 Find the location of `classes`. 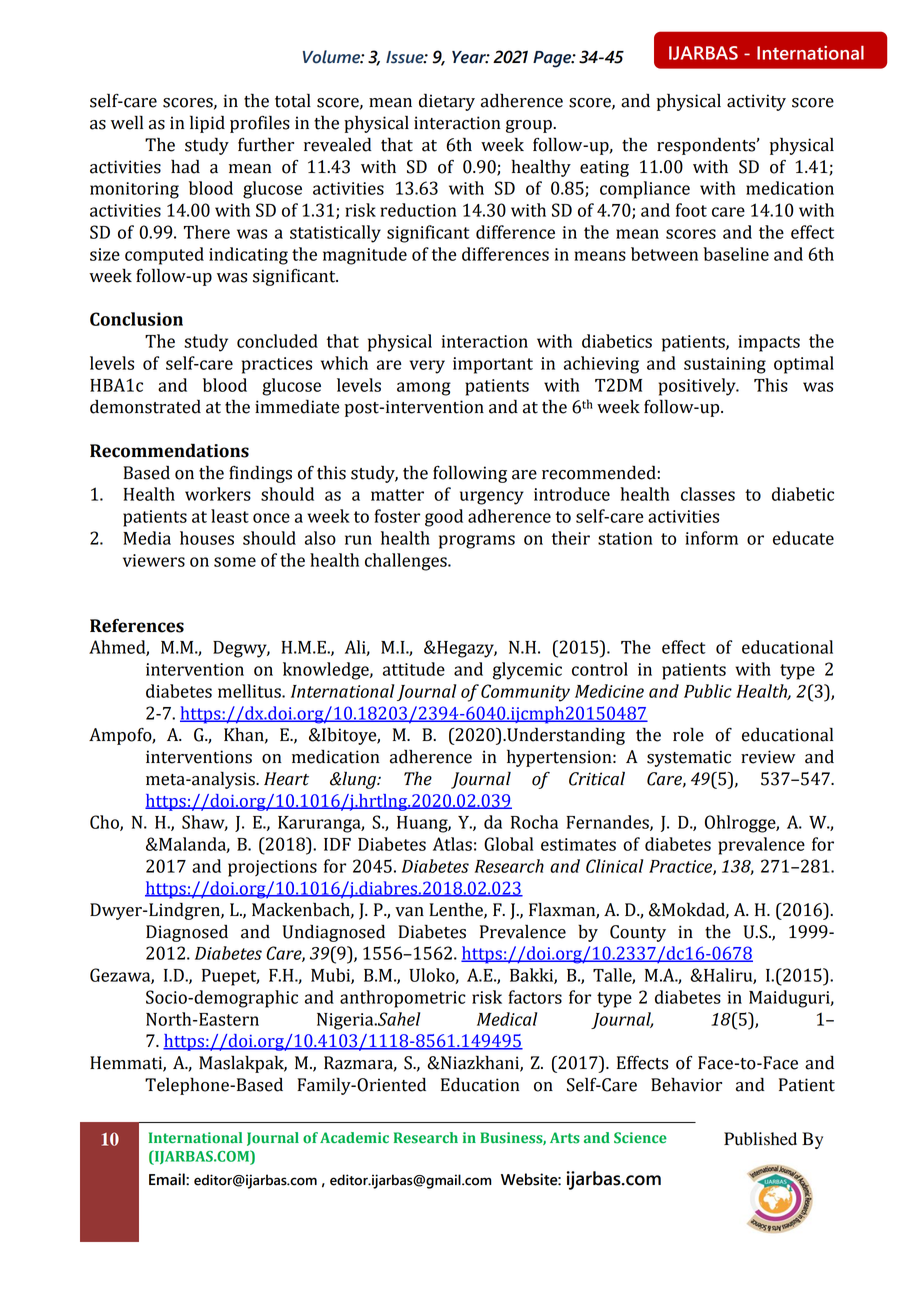

classes is located at coordinates (708, 494).
